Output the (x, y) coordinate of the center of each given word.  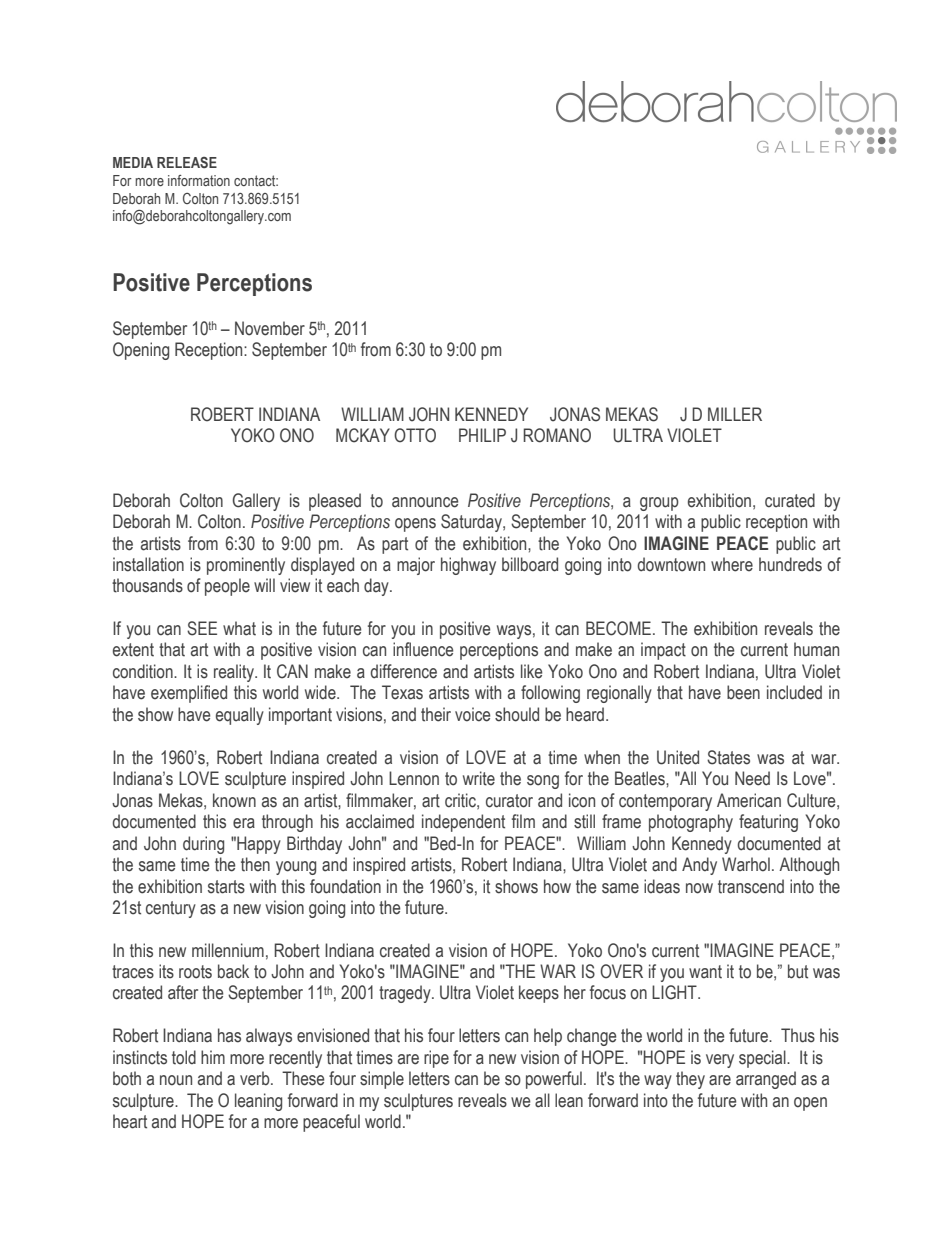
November (270, 328)
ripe (436, 1059)
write (479, 778)
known (234, 800)
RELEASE (187, 162)
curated (790, 500)
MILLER (735, 414)
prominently (246, 566)
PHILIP (482, 435)
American (749, 800)
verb (256, 1078)
